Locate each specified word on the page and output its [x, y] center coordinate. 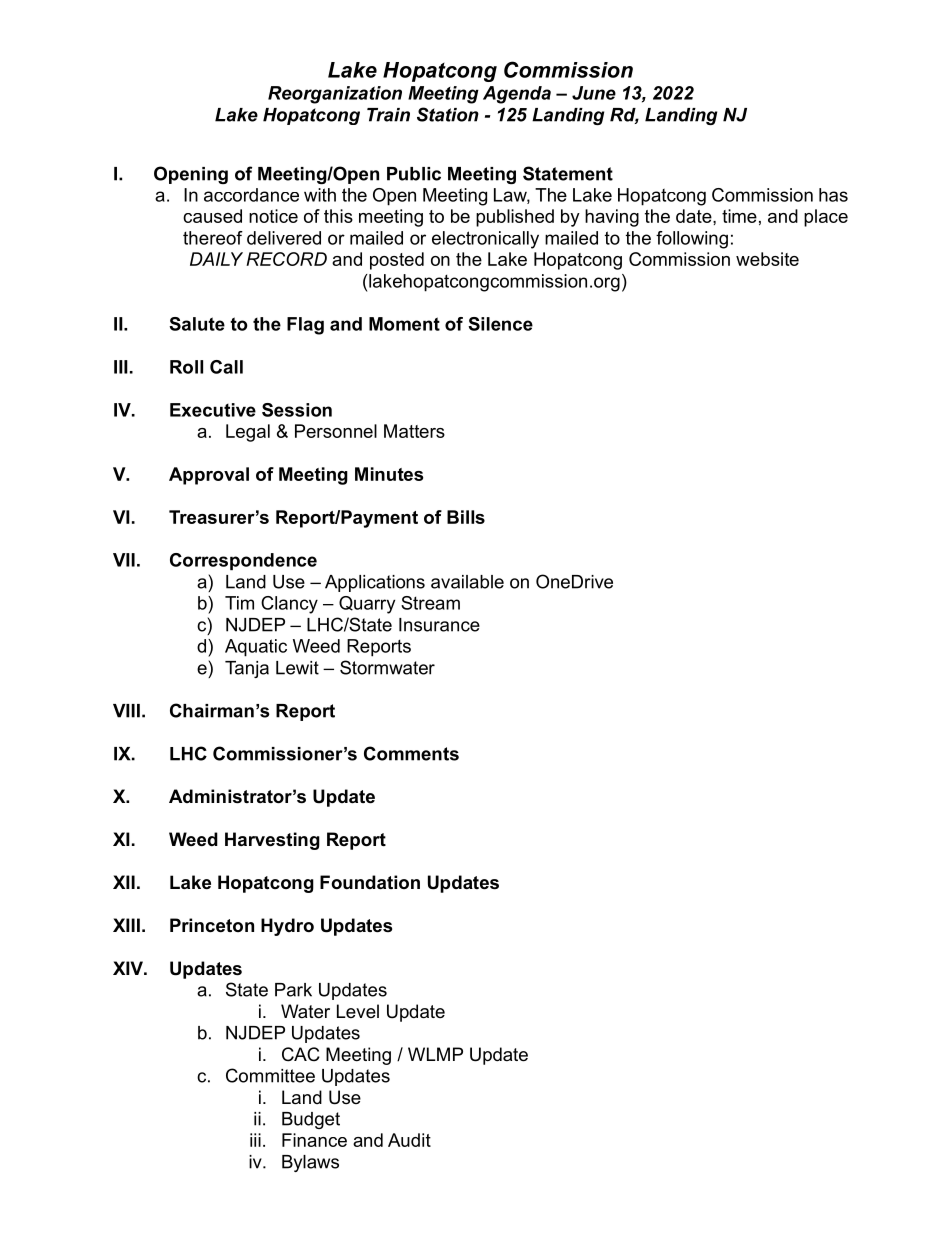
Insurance [439, 625]
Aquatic [256, 648]
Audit [409, 1140]
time [739, 216]
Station [448, 114]
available [467, 582]
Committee [270, 1075]
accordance [251, 195]
